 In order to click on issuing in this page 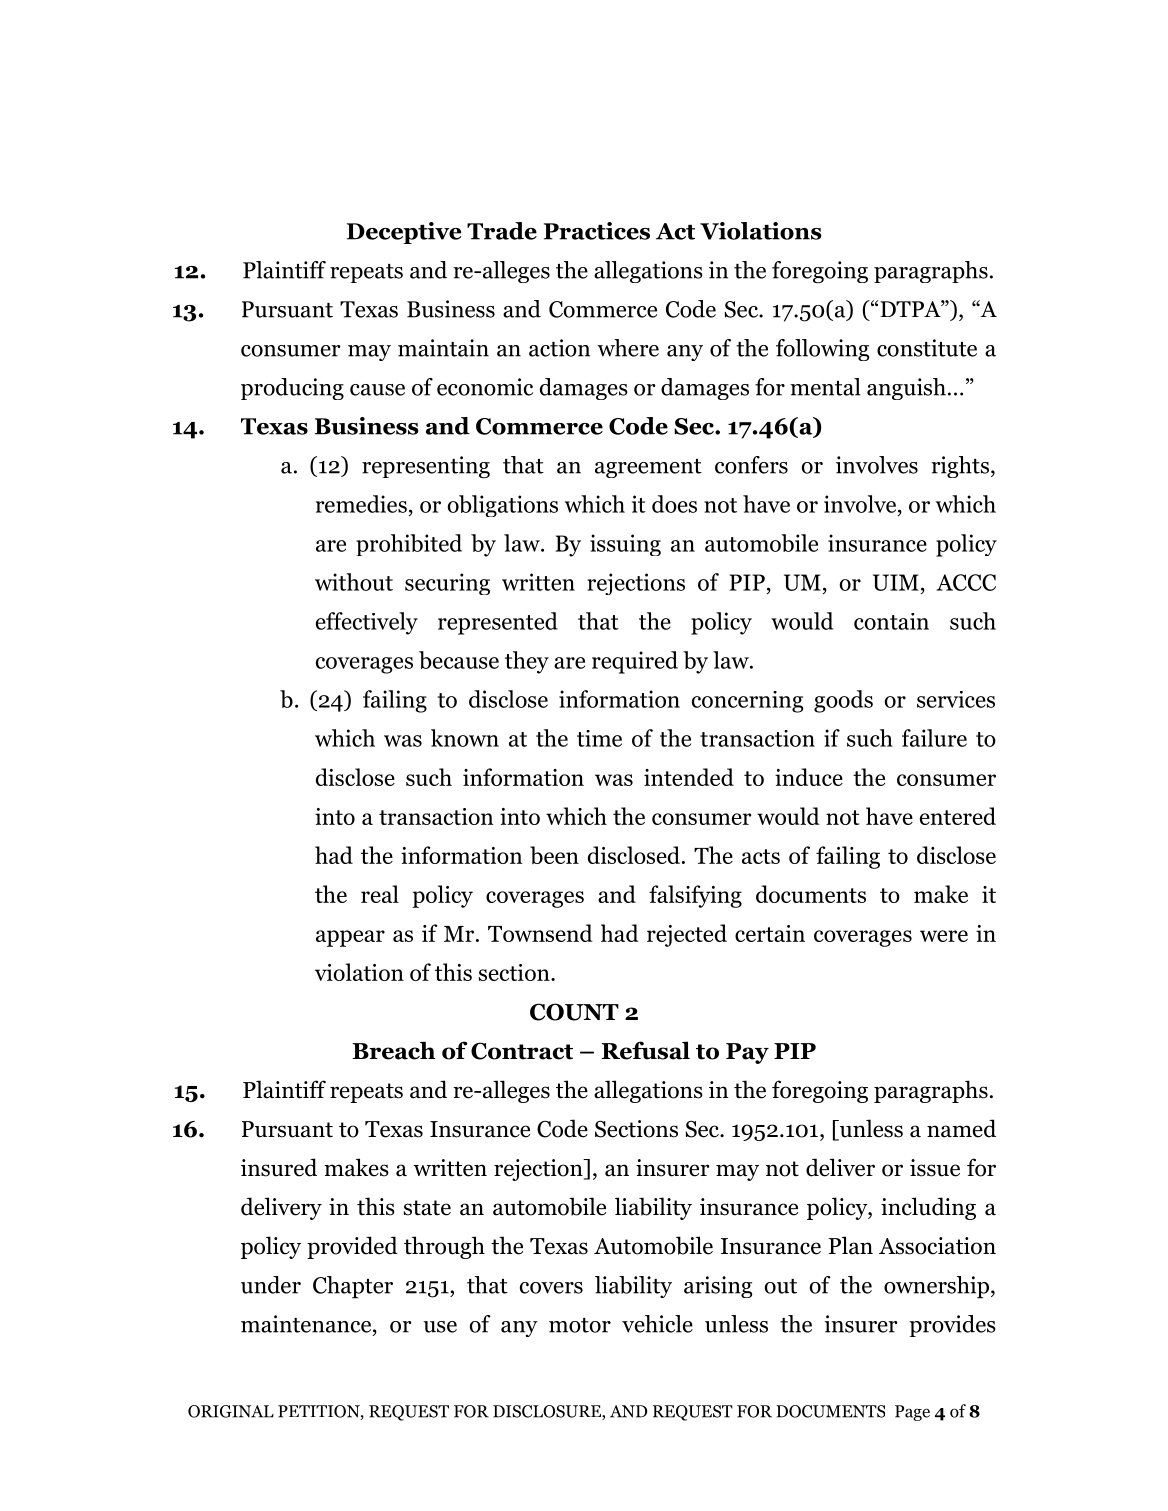, I will do `click(625, 545)`.
